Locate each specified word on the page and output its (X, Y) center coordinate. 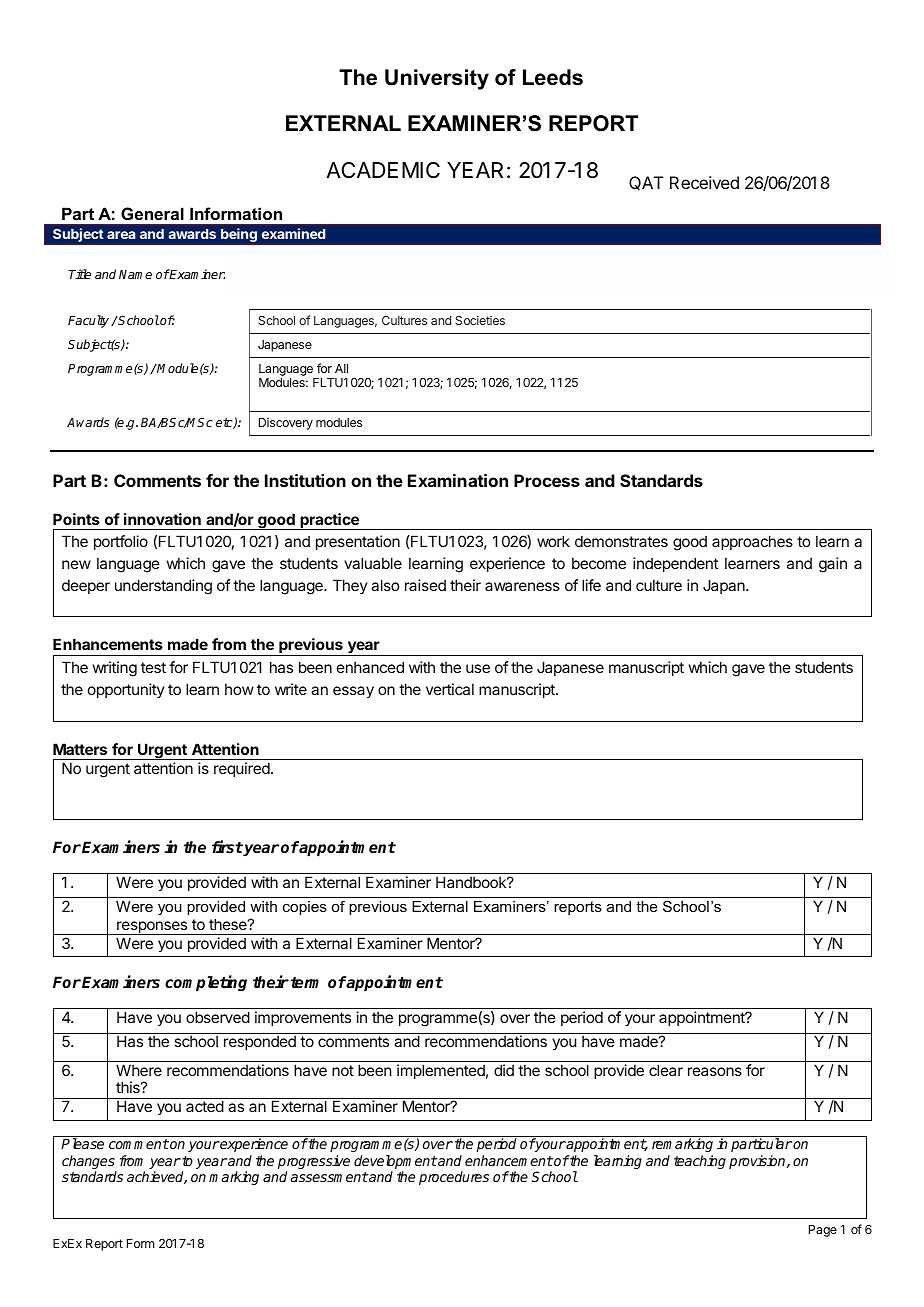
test (153, 667)
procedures (454, 1178)
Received (704, 182)
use (478, 668)
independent (675, 564)
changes (89, 1163)
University (437, 79)
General (152, 213)
